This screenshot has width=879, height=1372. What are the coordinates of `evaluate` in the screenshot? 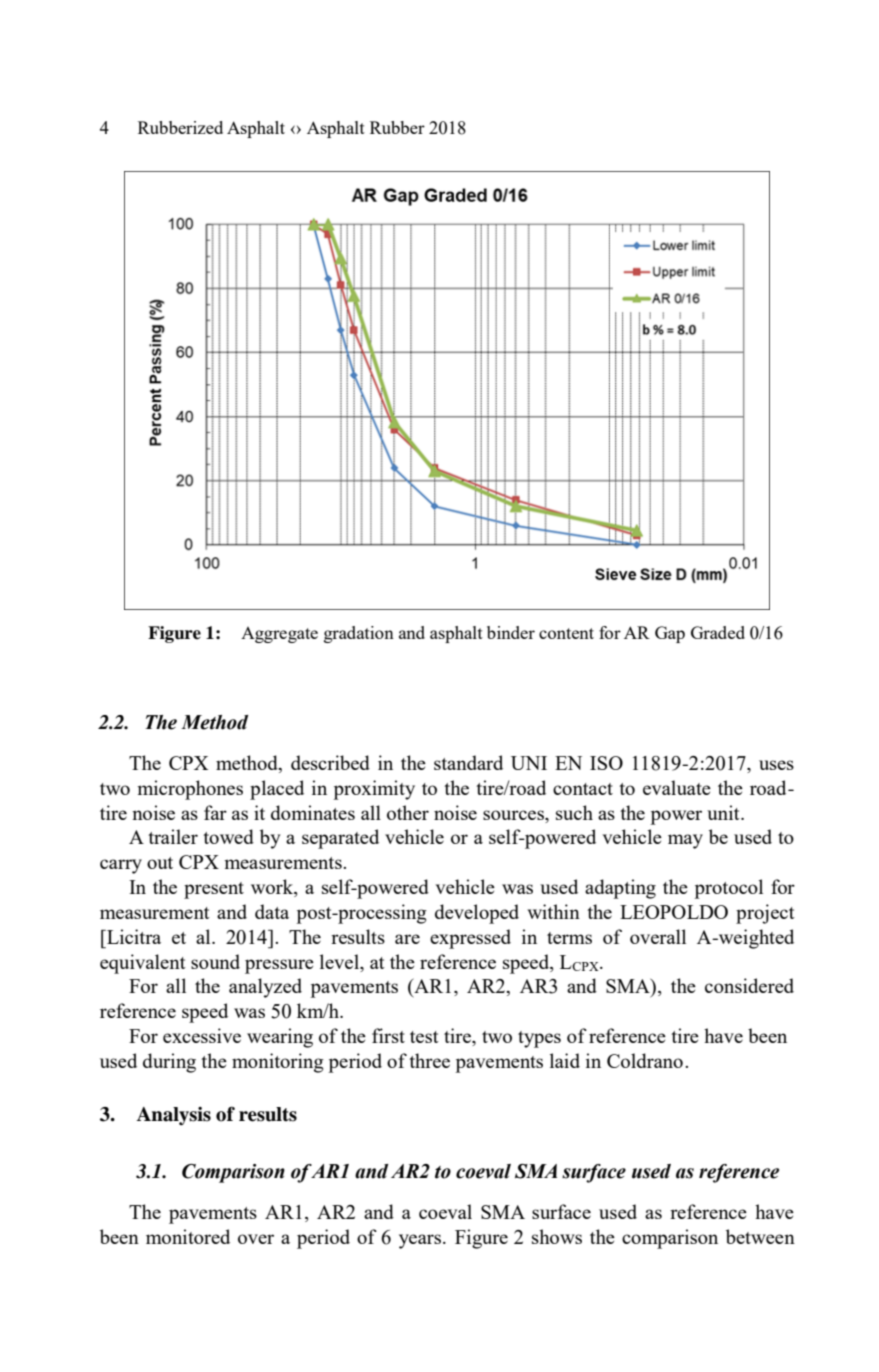 It's located at (677, 787).
